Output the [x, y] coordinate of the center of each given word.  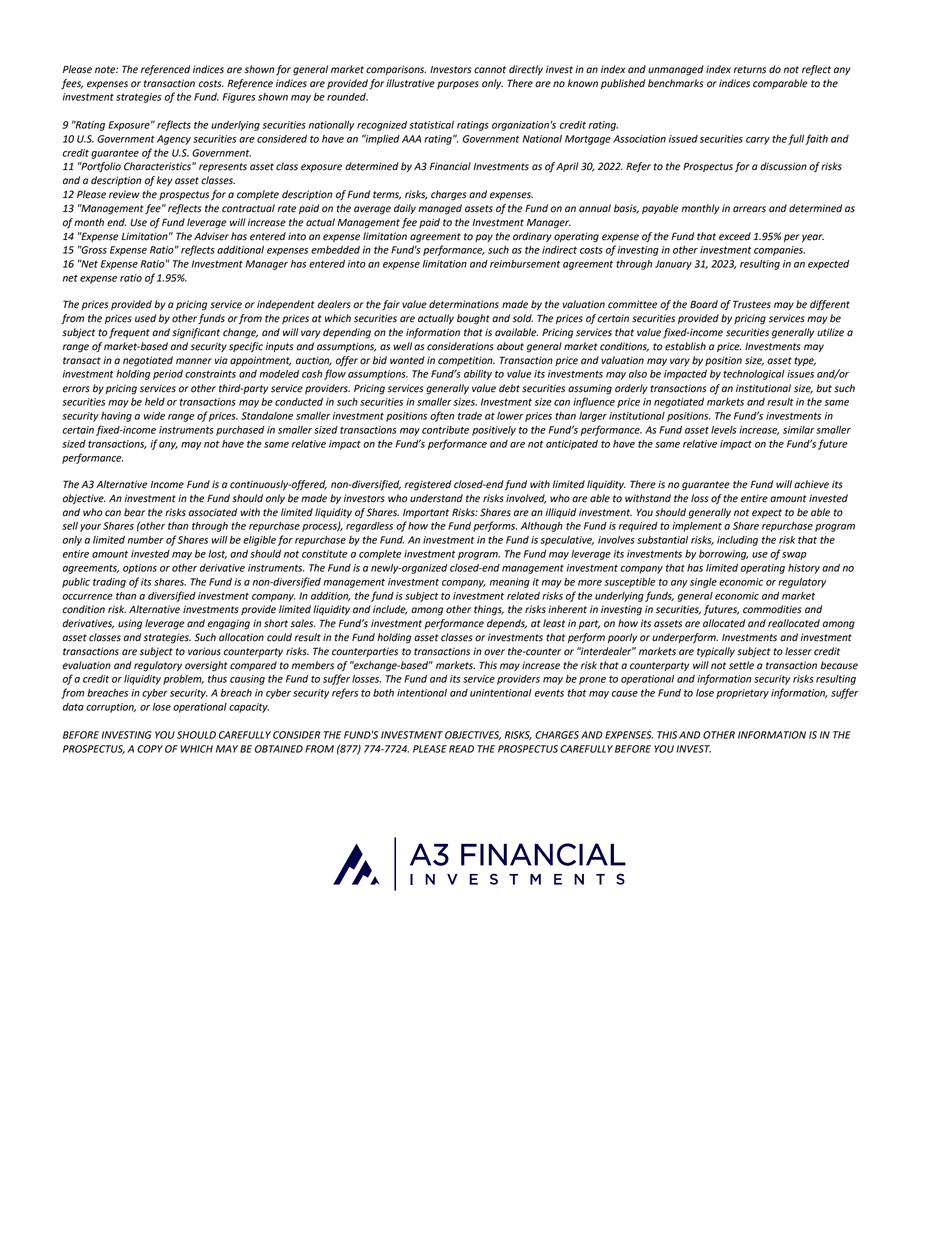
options [140, 569]
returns [750, 70]
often [442, 416]
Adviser [211, 236]
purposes [458, 85]
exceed [735, 236]
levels [724, 430]
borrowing [723, 555]
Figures [239, 98]
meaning [510, 583]
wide [154, 416]
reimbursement [525, 264]
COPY [150, 749]
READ [461, 749]
